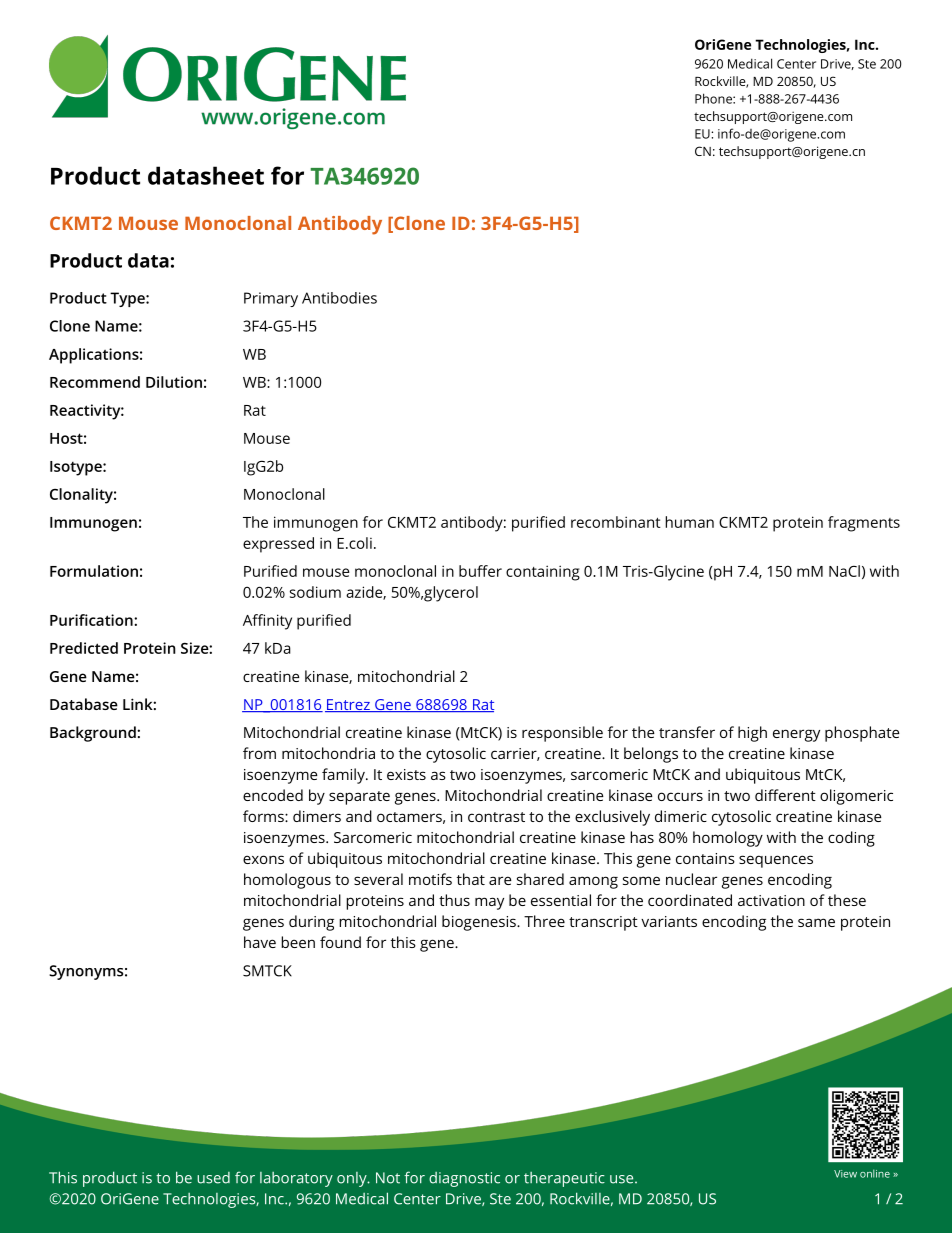 This screenshot has height=1233, width=952. Describe the element at coordinates (816, 922) in the screenshot. I see `same` at that location.
